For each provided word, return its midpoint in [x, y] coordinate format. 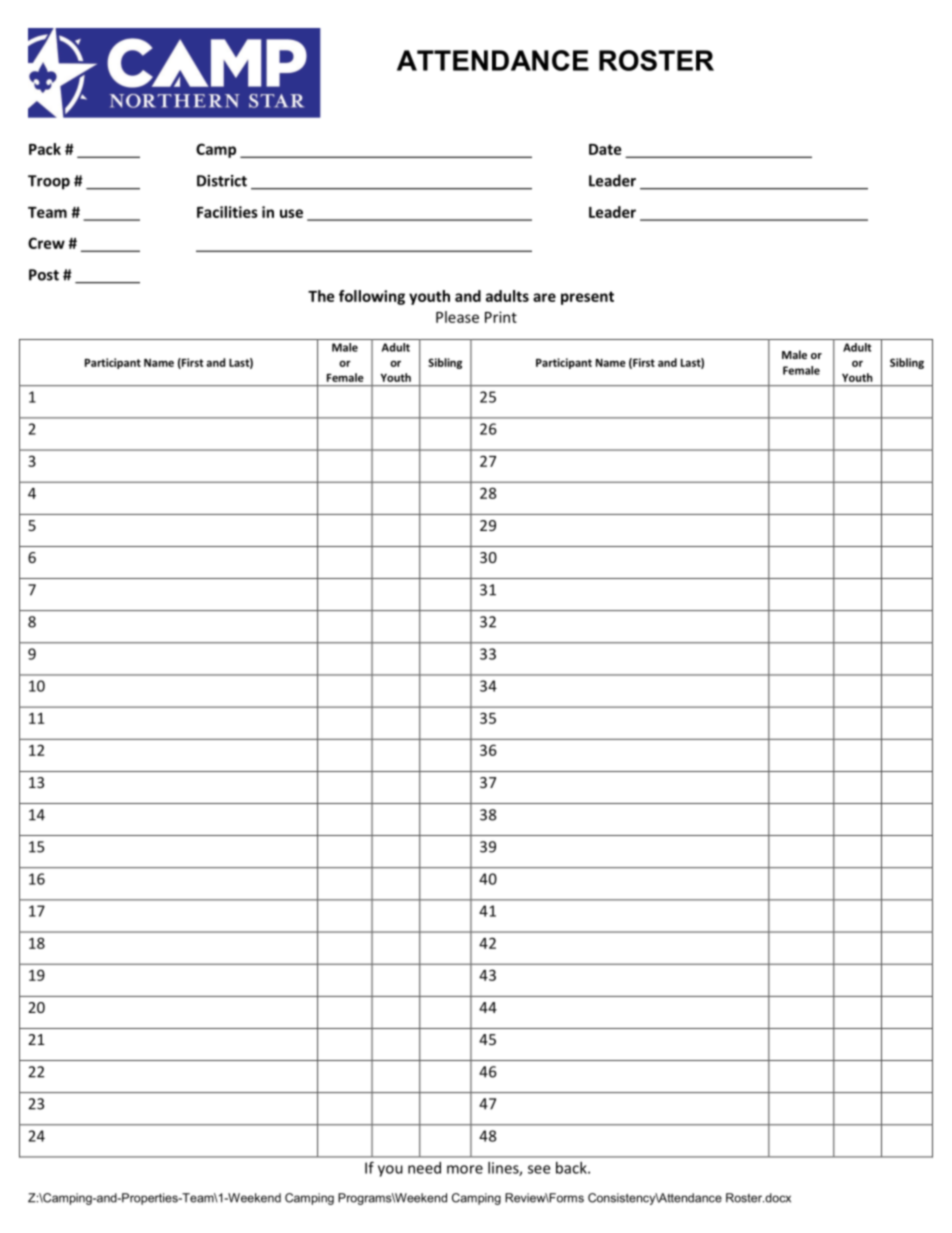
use [291, 213]
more [465, 1169]
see [539, 1169]
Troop [49, 182]
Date [605, 149]
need [424, 1168]
